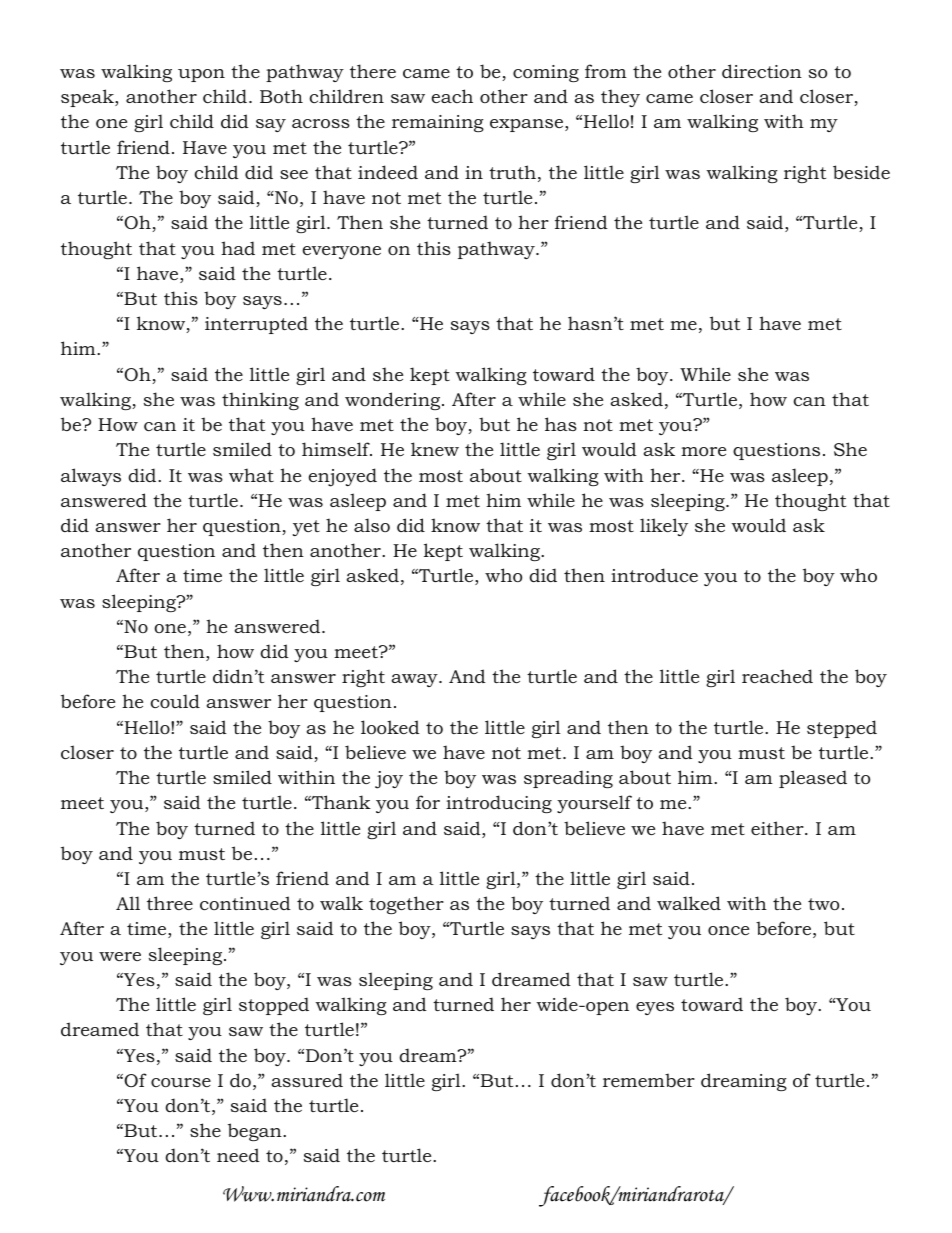 The image size is (952, 1233). I want to click on away, so click(416, 680).
